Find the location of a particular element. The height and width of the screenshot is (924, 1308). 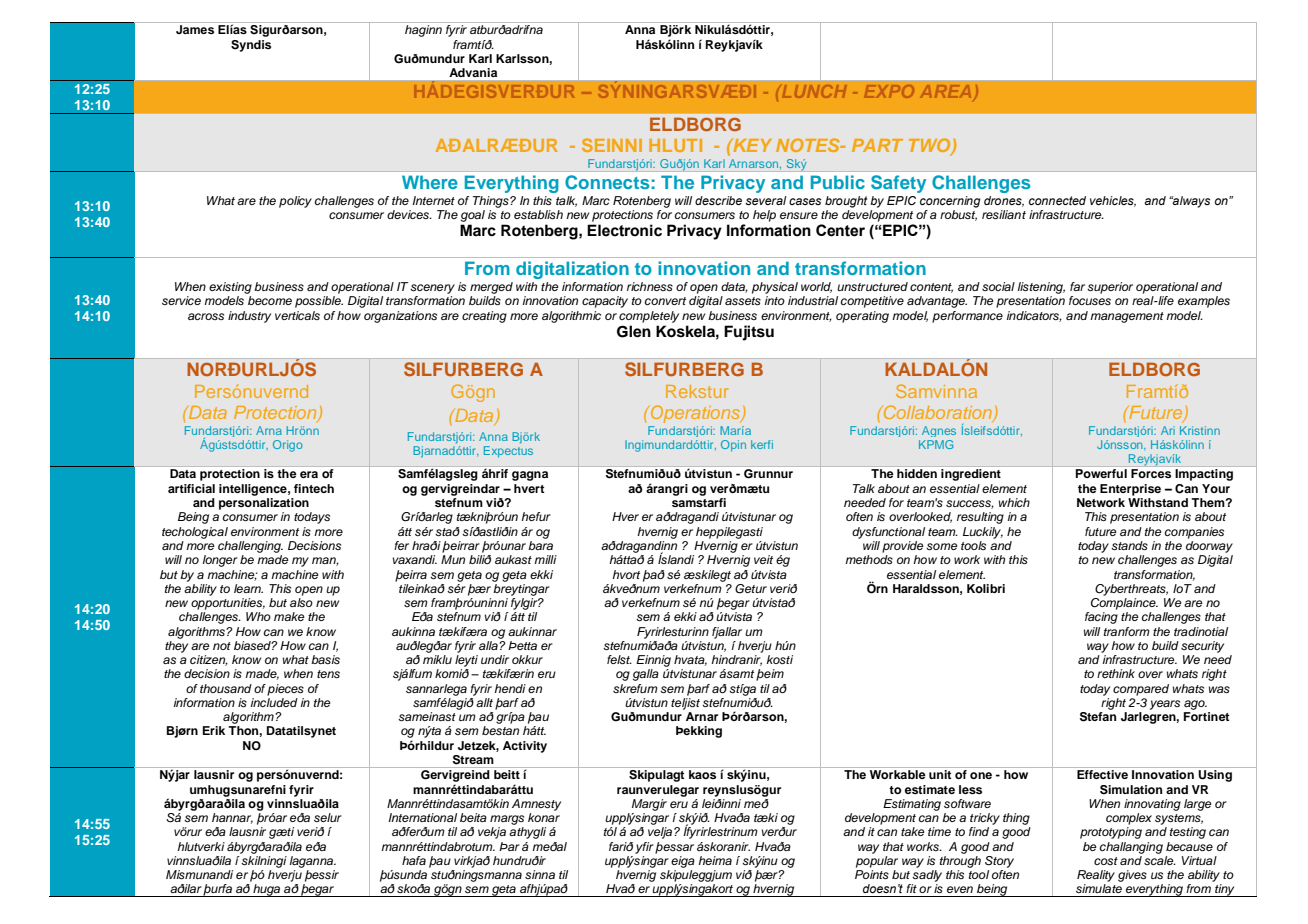

connected is located at coordinates (1057, 200).
